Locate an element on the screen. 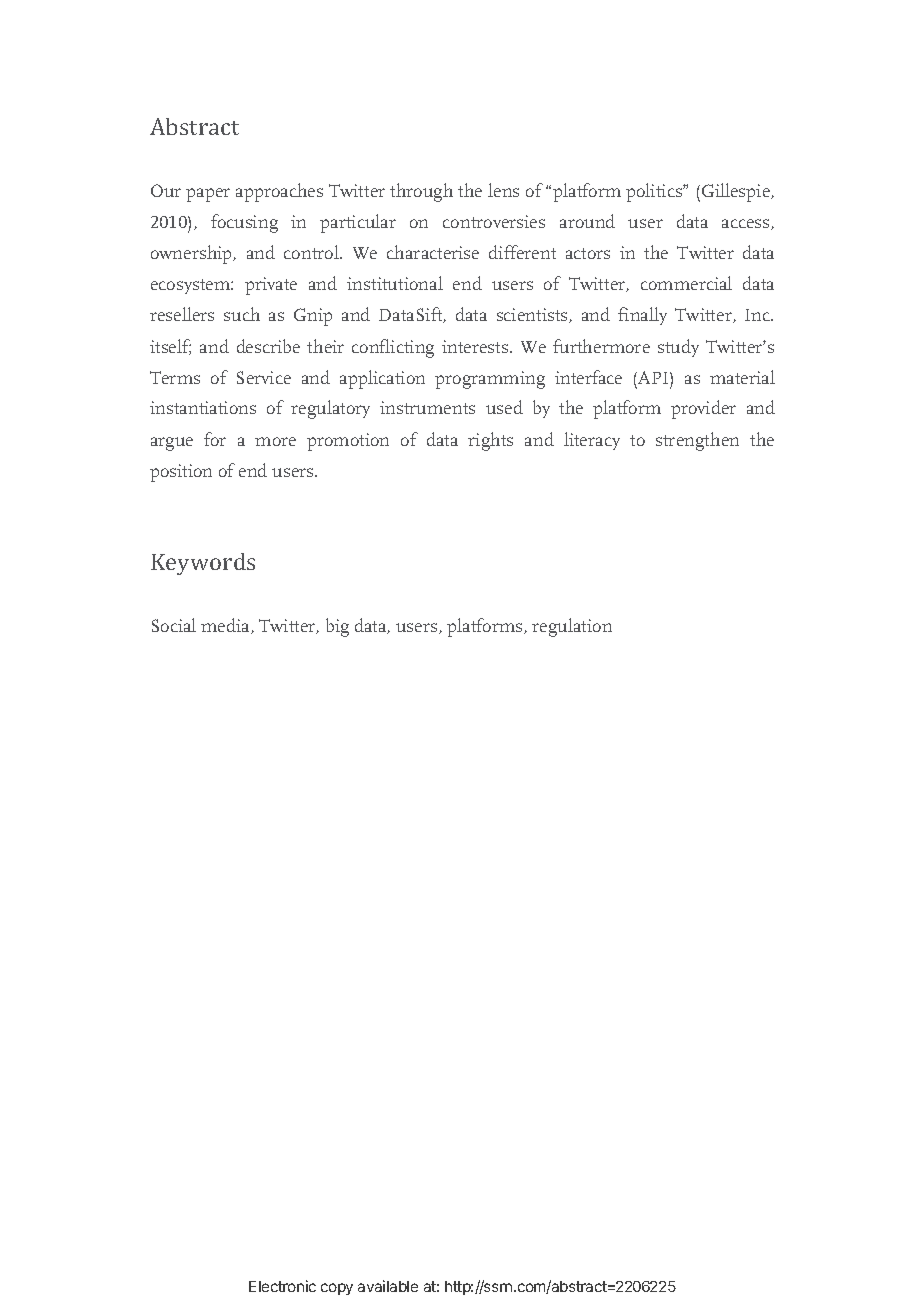 The image size is (924, 1308). available is located at coordinates (388, 1286).
